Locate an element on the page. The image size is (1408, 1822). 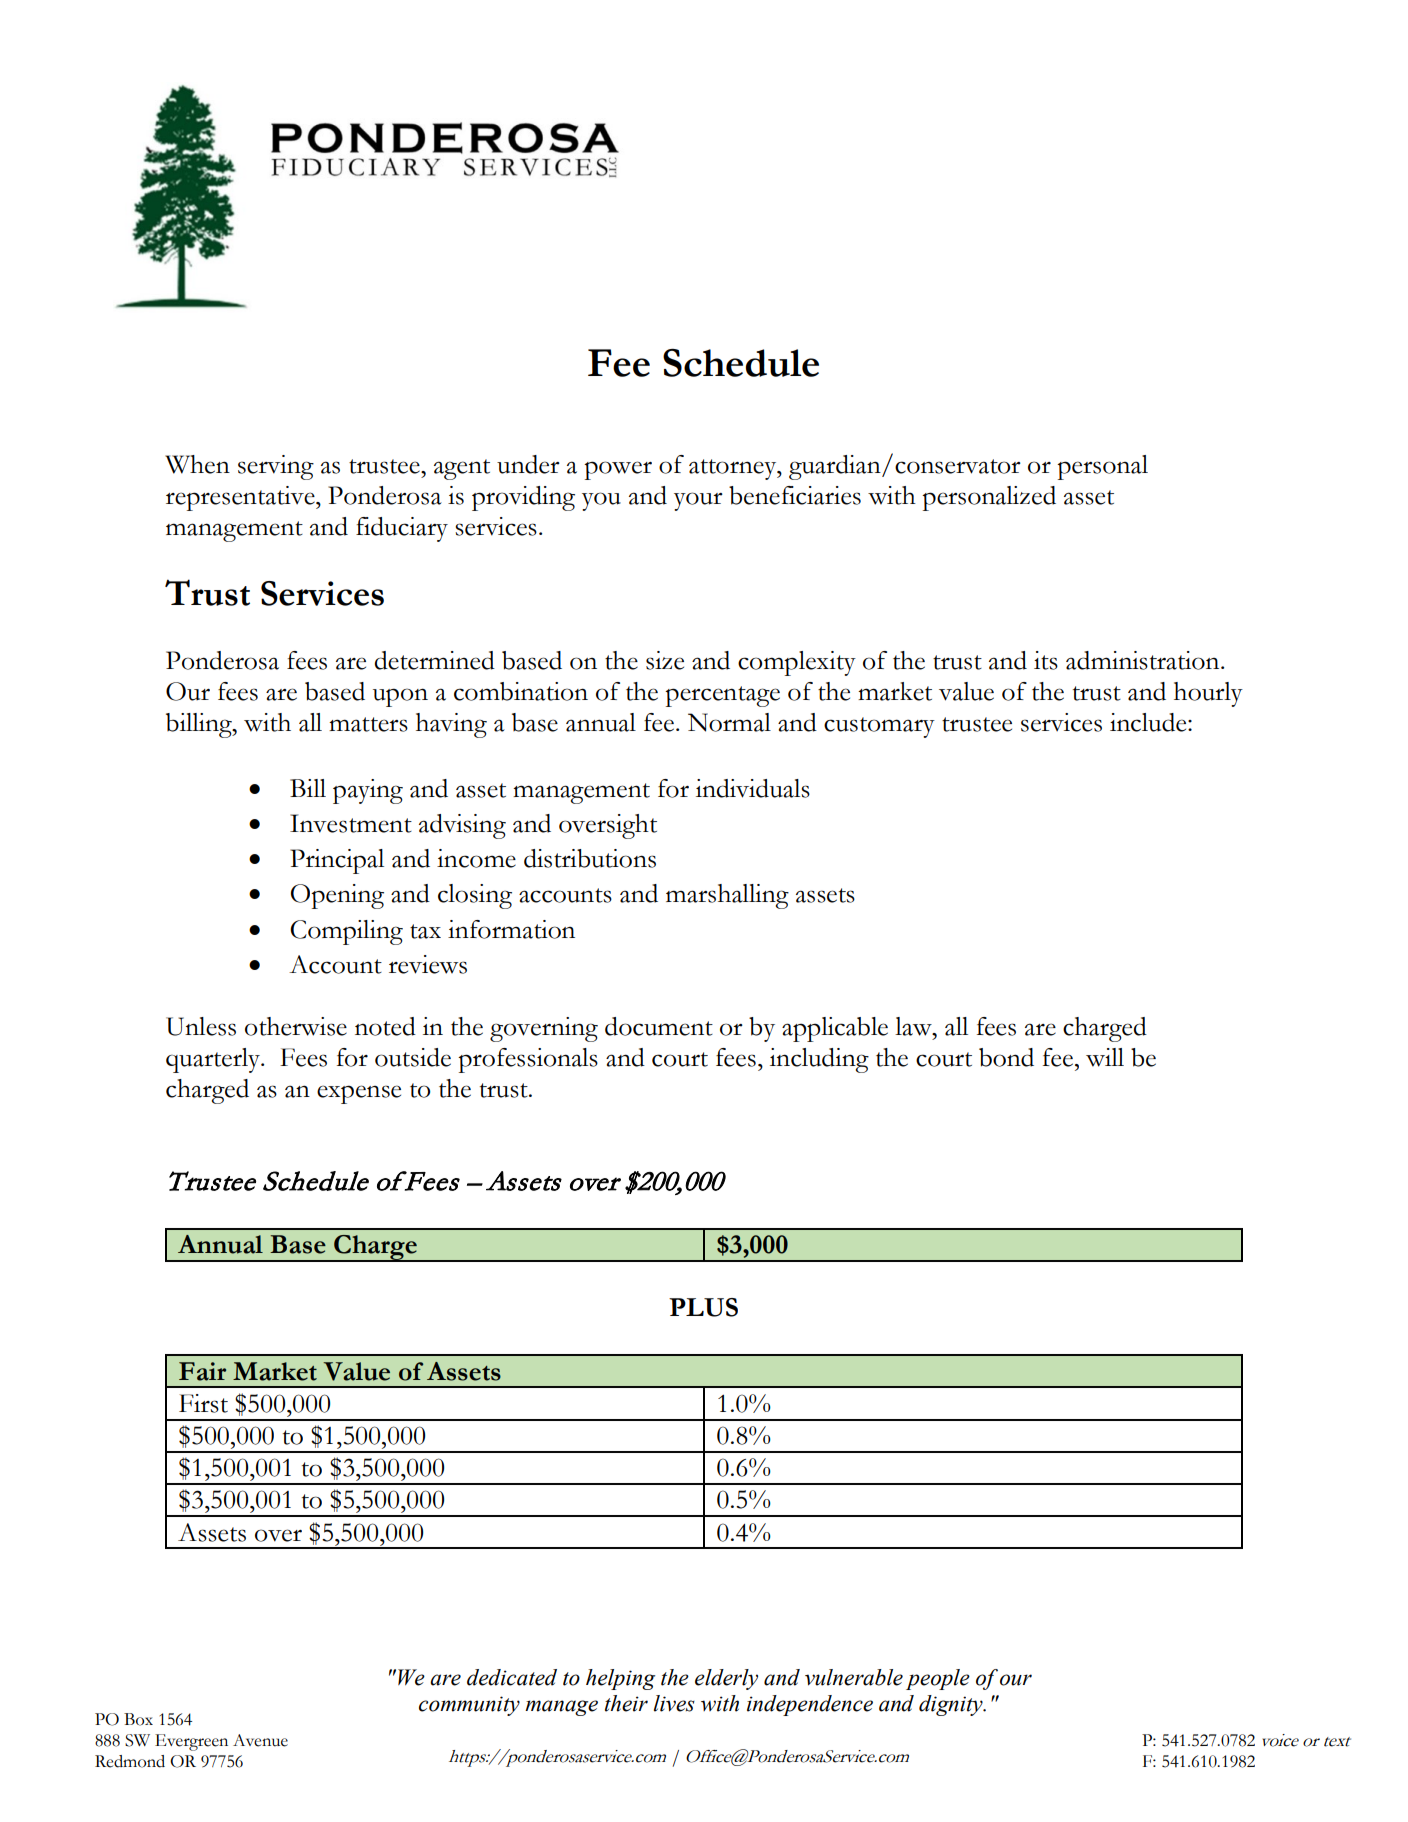
document is located at coordinates (659, 1026).
